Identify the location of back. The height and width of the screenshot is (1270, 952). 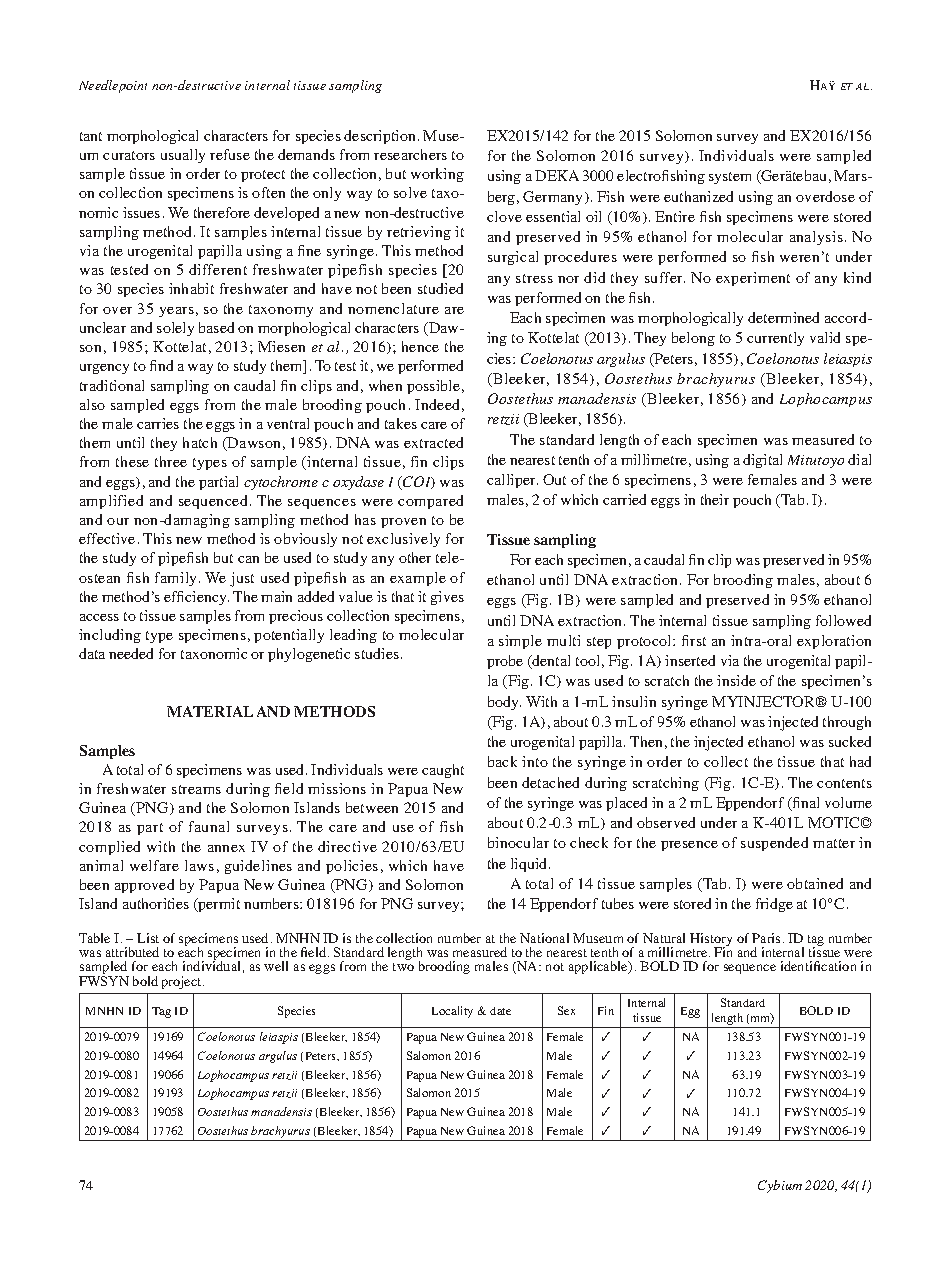
(502, 761).
